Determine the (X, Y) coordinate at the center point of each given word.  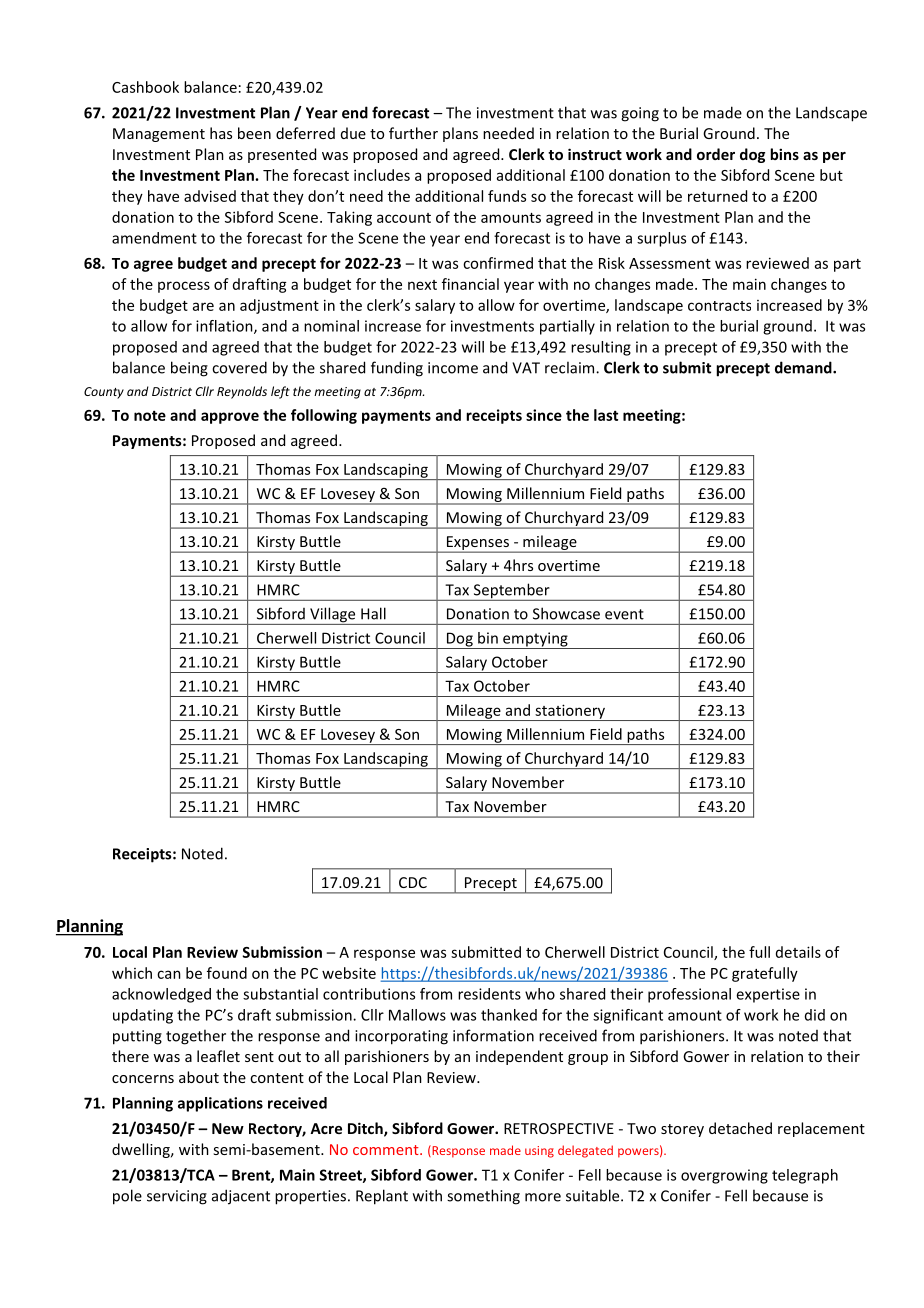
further (413, 133)
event (624, 614)
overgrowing (724, 1176)
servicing (177, 1197)
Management (159, 135)
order (716, 154)
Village (333, 616)
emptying (535, 640)
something (483, 1197)
